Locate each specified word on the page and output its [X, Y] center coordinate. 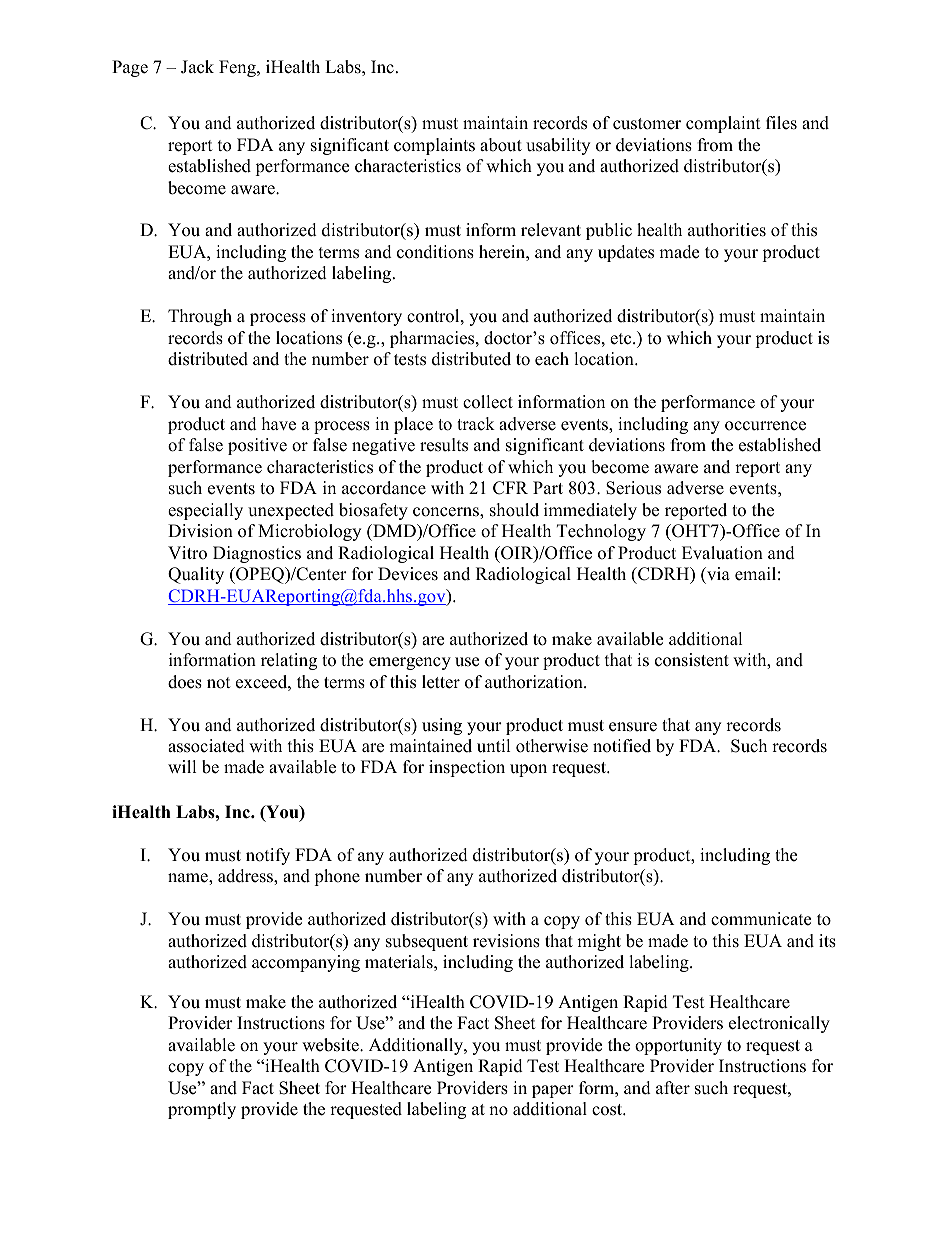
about [501, 145]
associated [206, 746]
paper [553, 1091]
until [494, 746]
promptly [202, 1110]
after [673, 1088]
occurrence [765, 426]
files [781, 123]
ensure [633, 727]
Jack [197, 67]
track [476, 424]
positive [257, 446]
